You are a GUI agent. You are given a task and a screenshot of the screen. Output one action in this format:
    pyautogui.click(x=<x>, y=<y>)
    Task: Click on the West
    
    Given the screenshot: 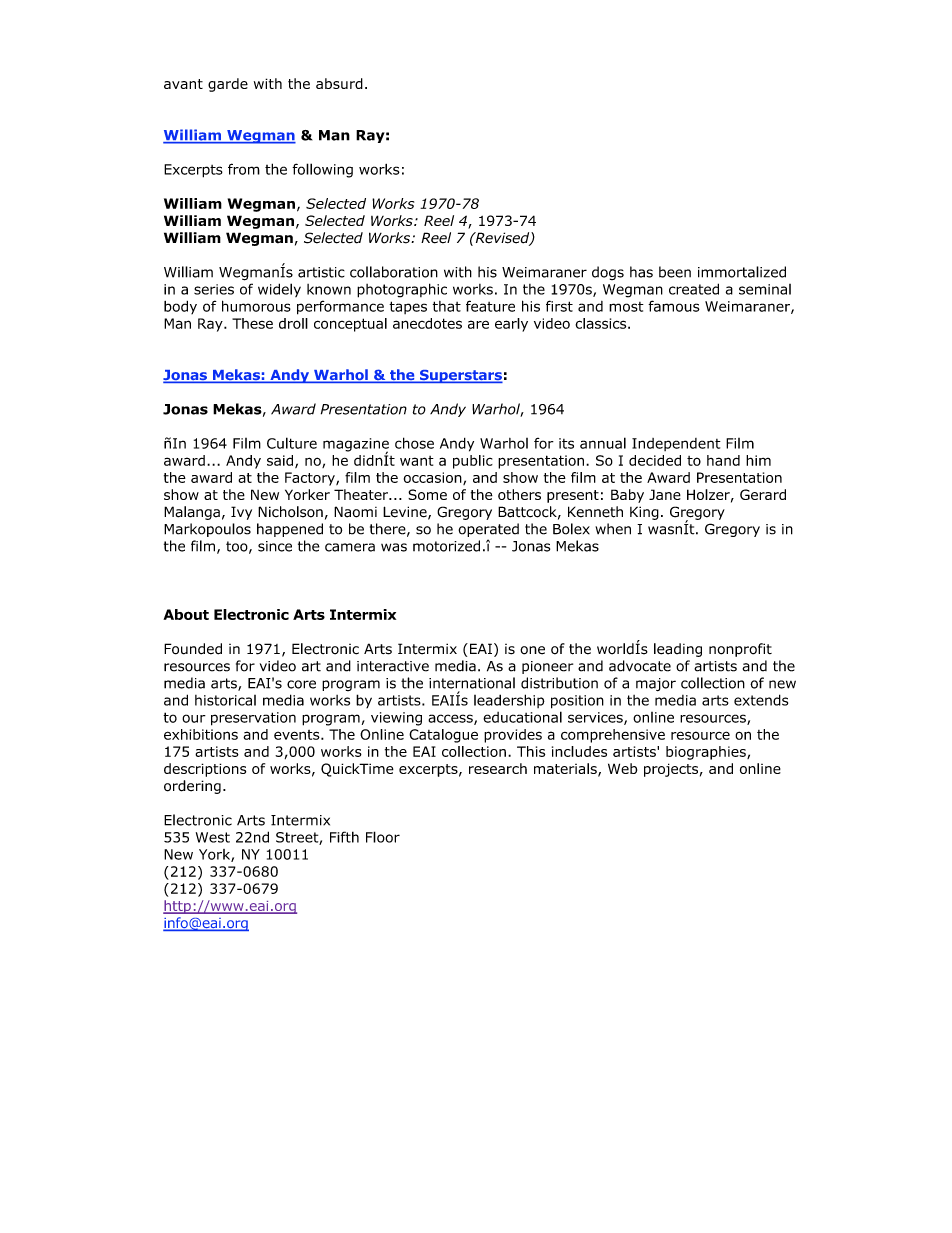 What is the action you would take?
    pyautogui.click(x=213, y=837)
